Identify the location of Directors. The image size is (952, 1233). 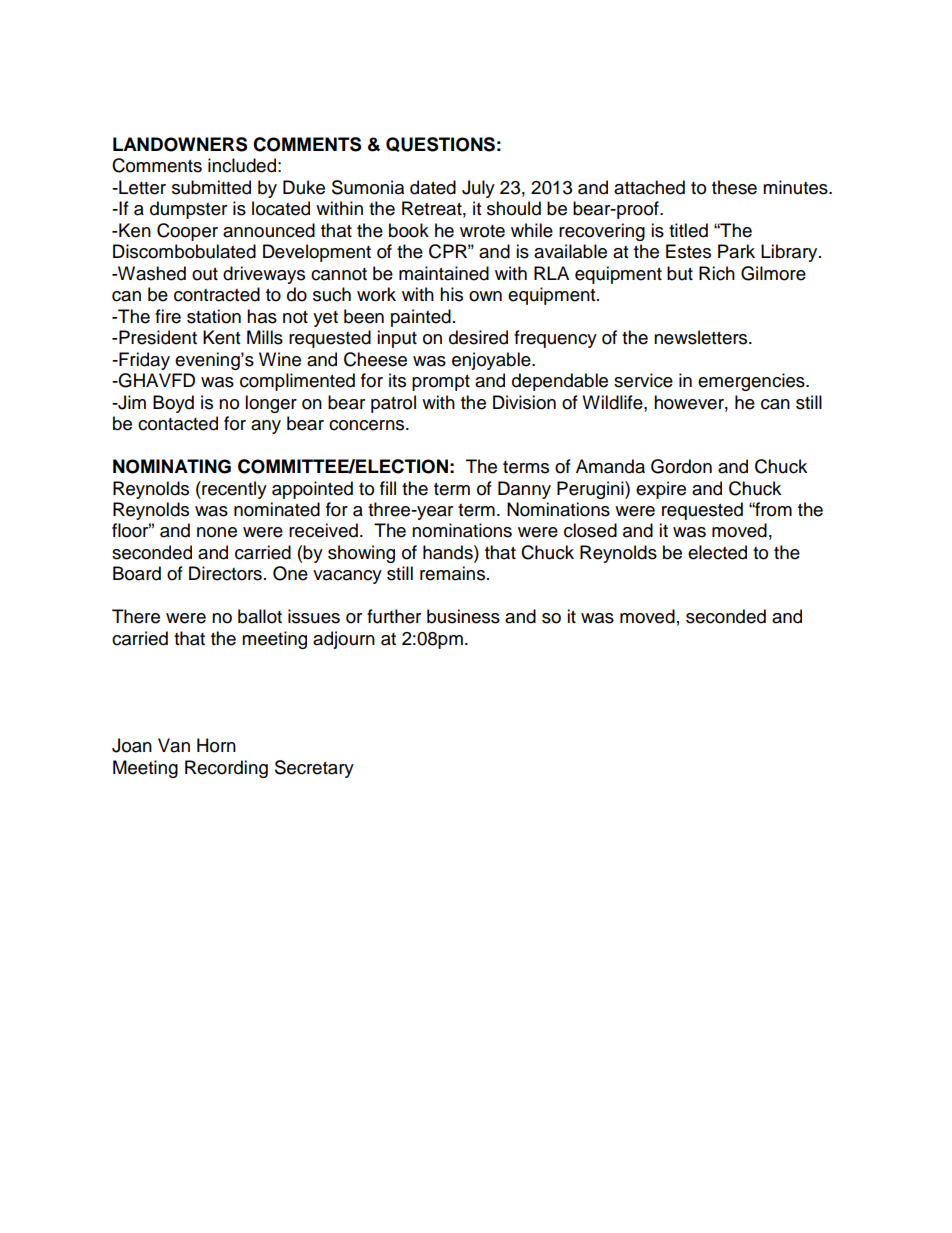
(225, 573).
